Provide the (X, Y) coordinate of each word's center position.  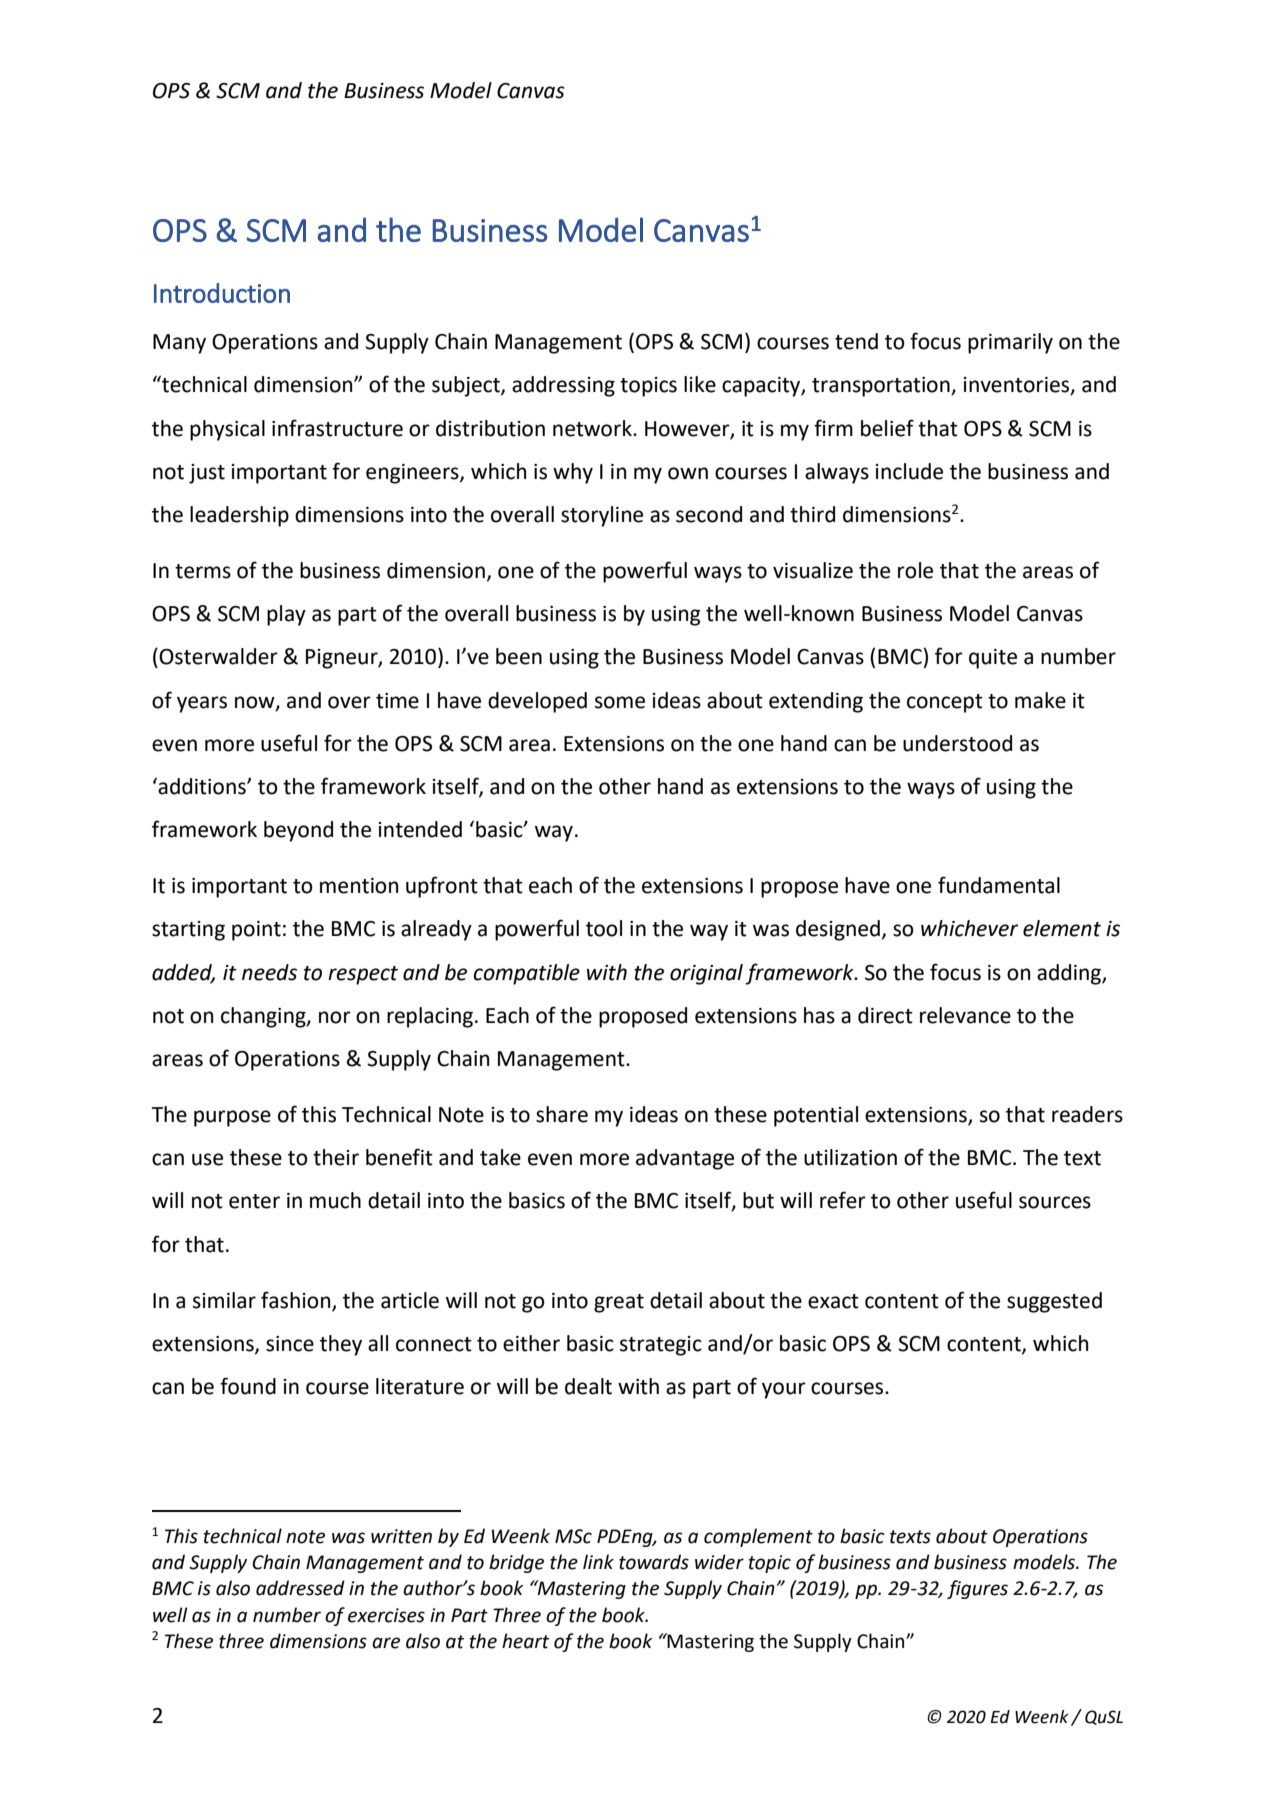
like (700, 384)
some (620, 702)
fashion (297, 1300)
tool (604, 928)
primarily (1010, 343)
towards (654, 1562)
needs (269, 972)
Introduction (222, 293)
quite (993, 659)
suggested (1054, 1302)
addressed (300, 1588)
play (286, 615)
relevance (965, 1015)
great (619, 1303)
